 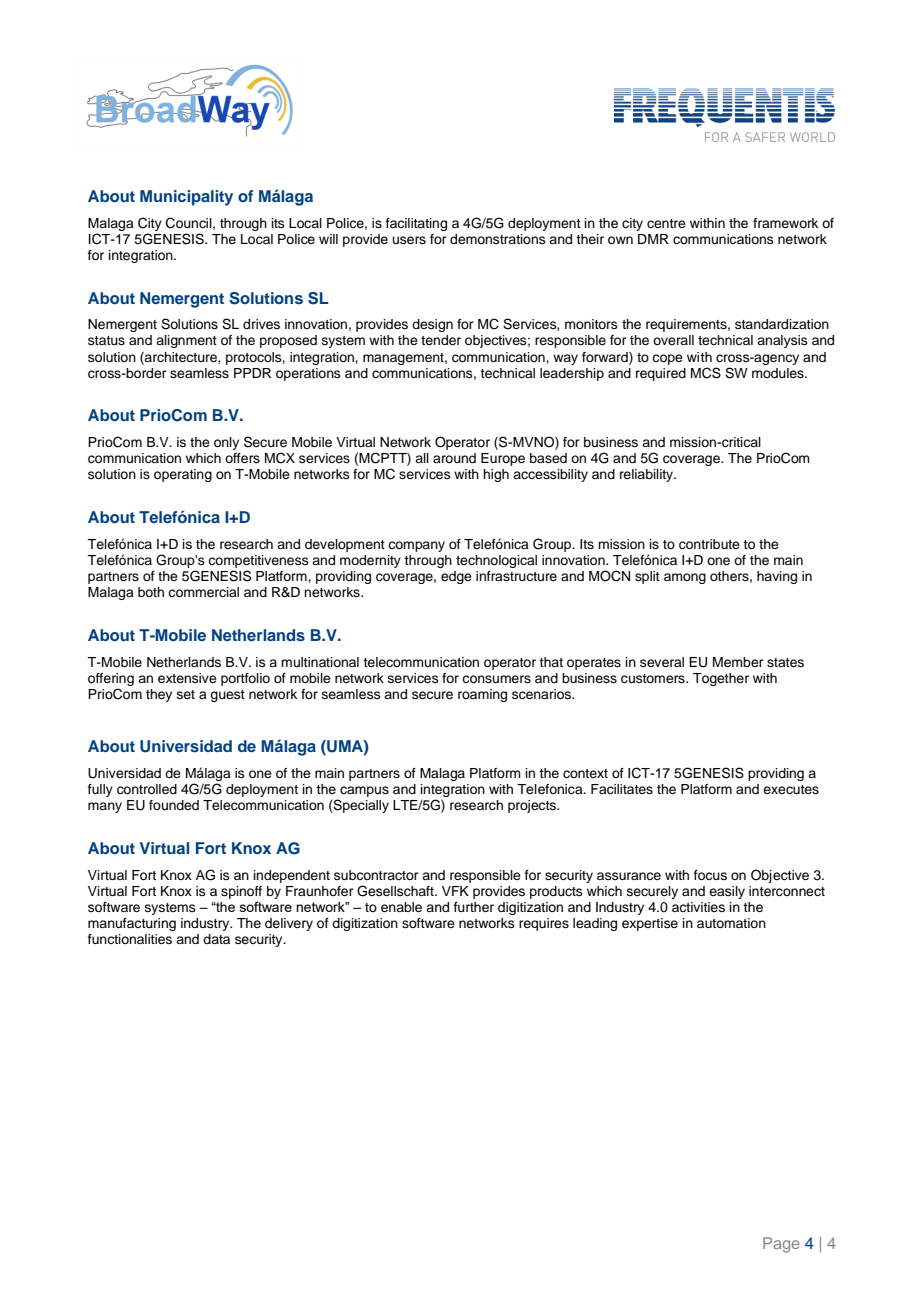 I want to click on further, so click(x=474, y=907).
